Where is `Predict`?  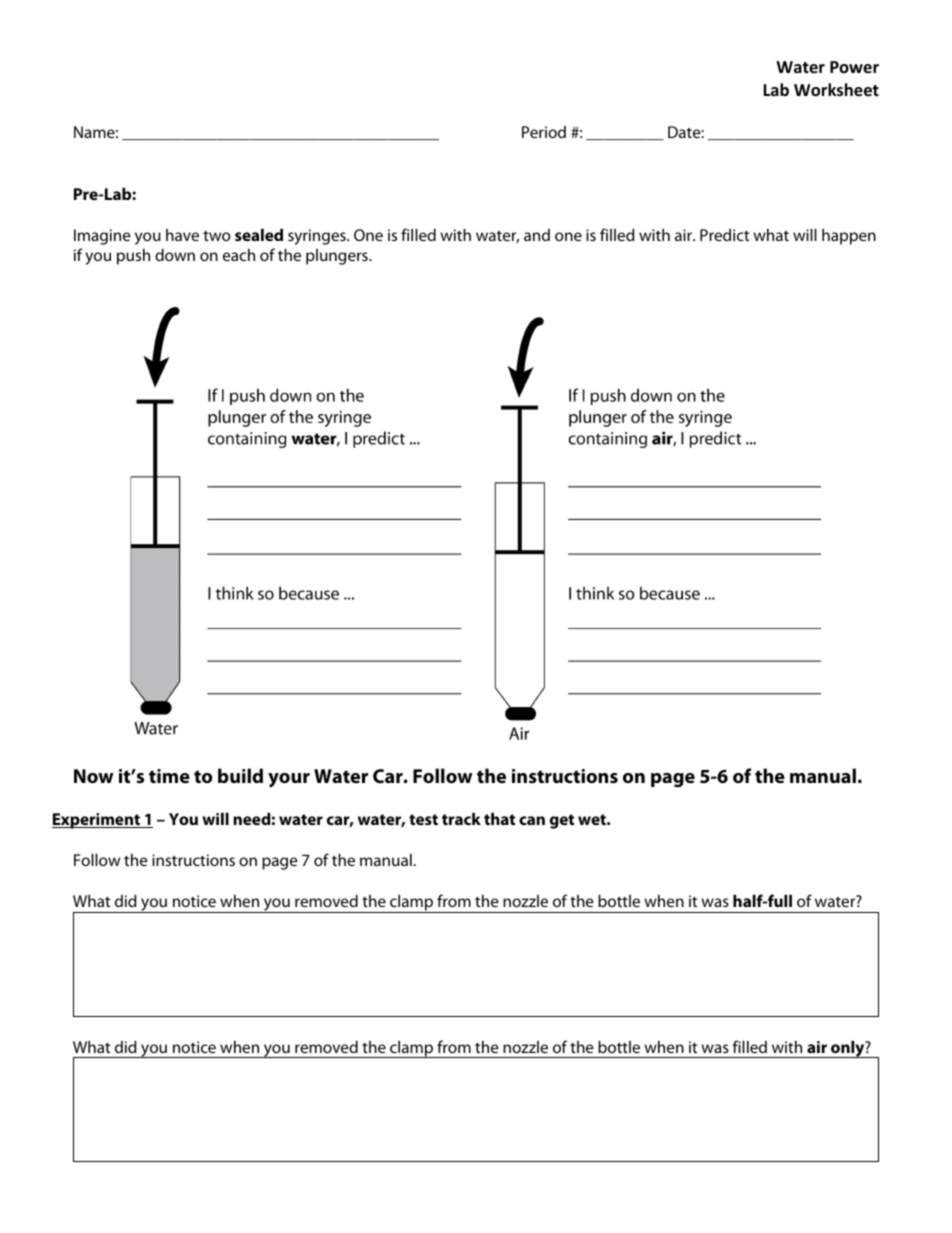
Predict is located at coordinates (725, 235).
